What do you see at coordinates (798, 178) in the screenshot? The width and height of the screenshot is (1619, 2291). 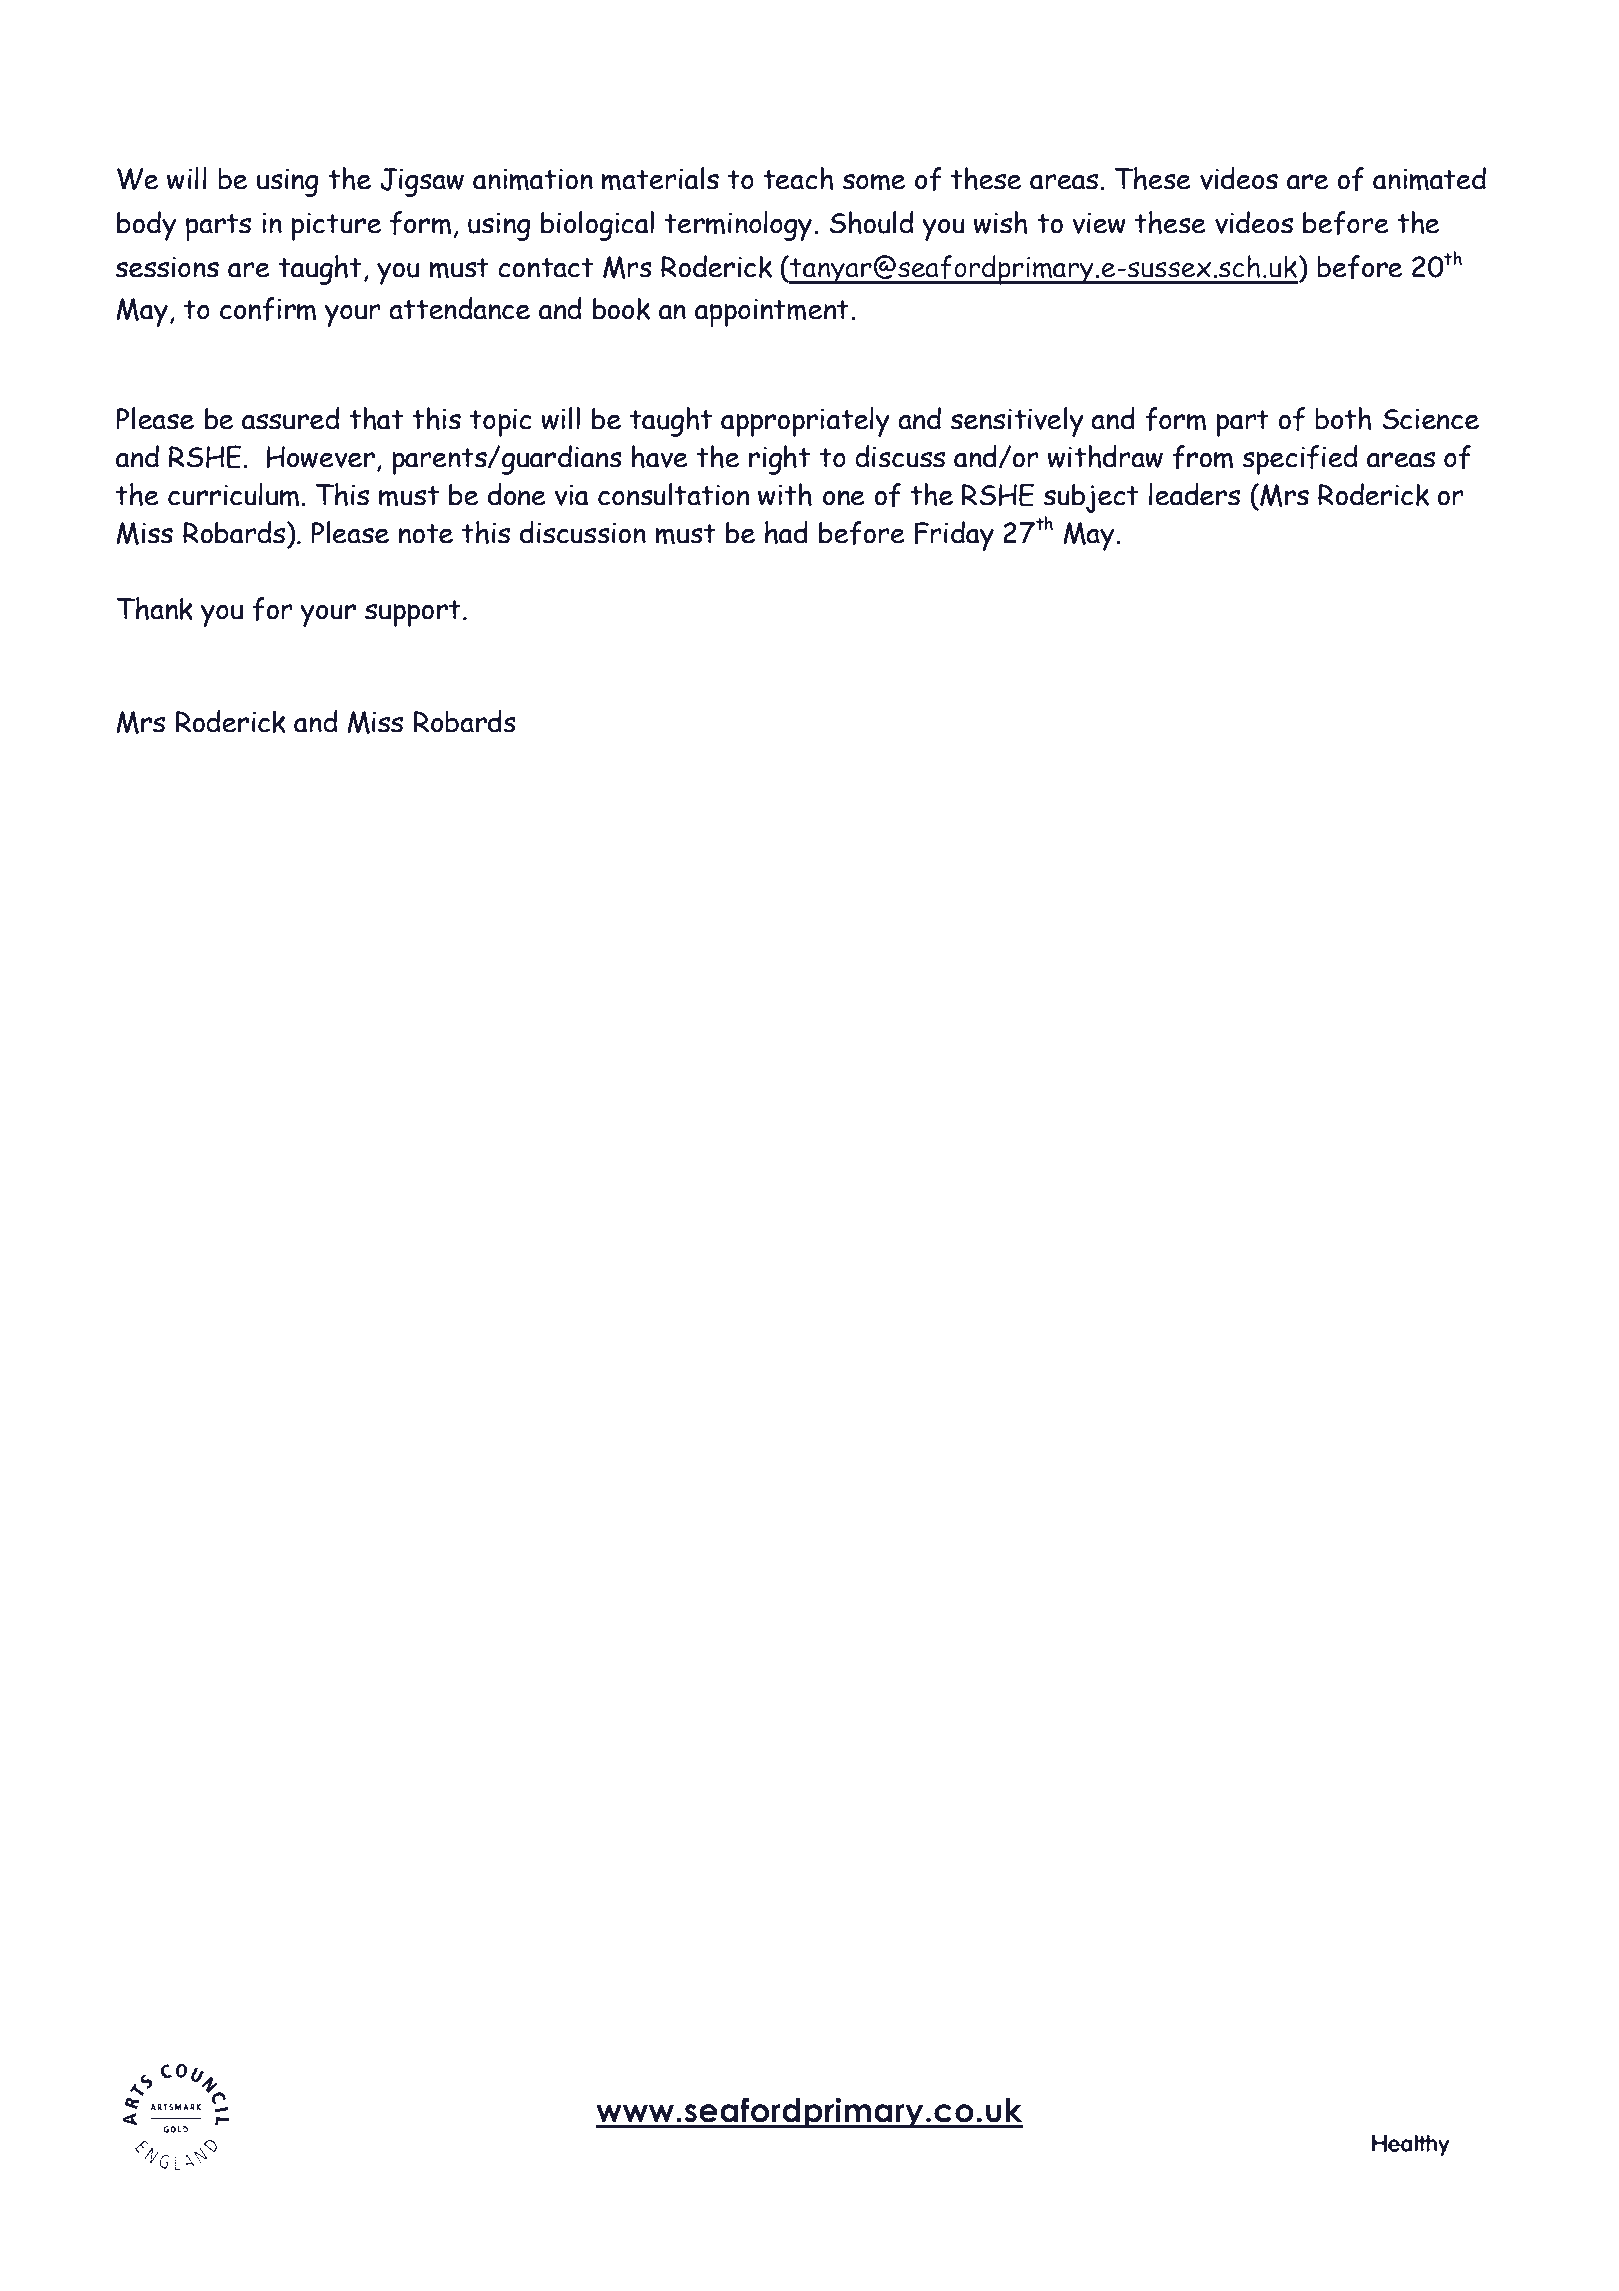 I see `teach` at bounding box center [798, 178].
